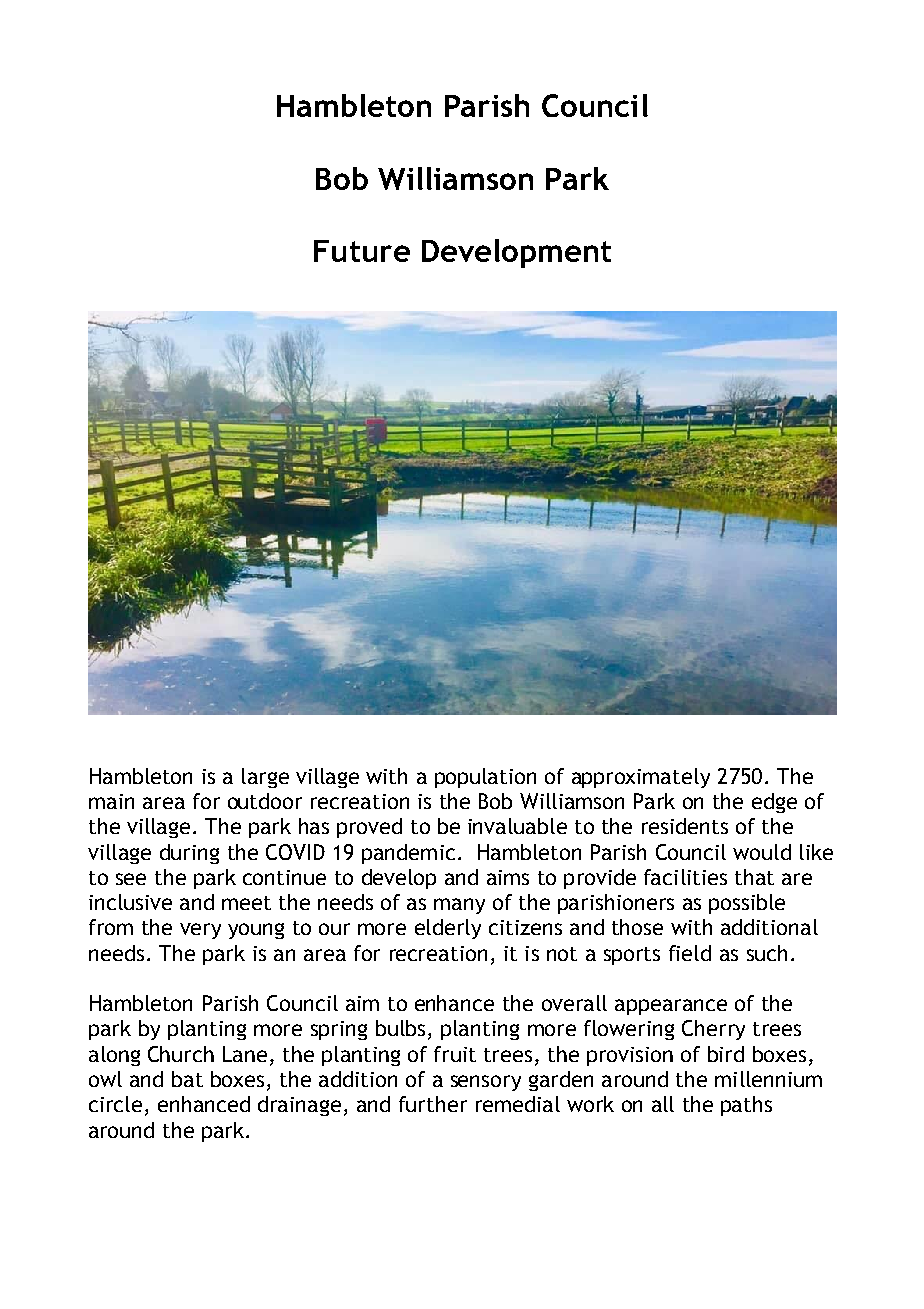  What do you see at coordinates (362, 251) in the screenshot?
I see `Future` at bounding box center [362, 251].
